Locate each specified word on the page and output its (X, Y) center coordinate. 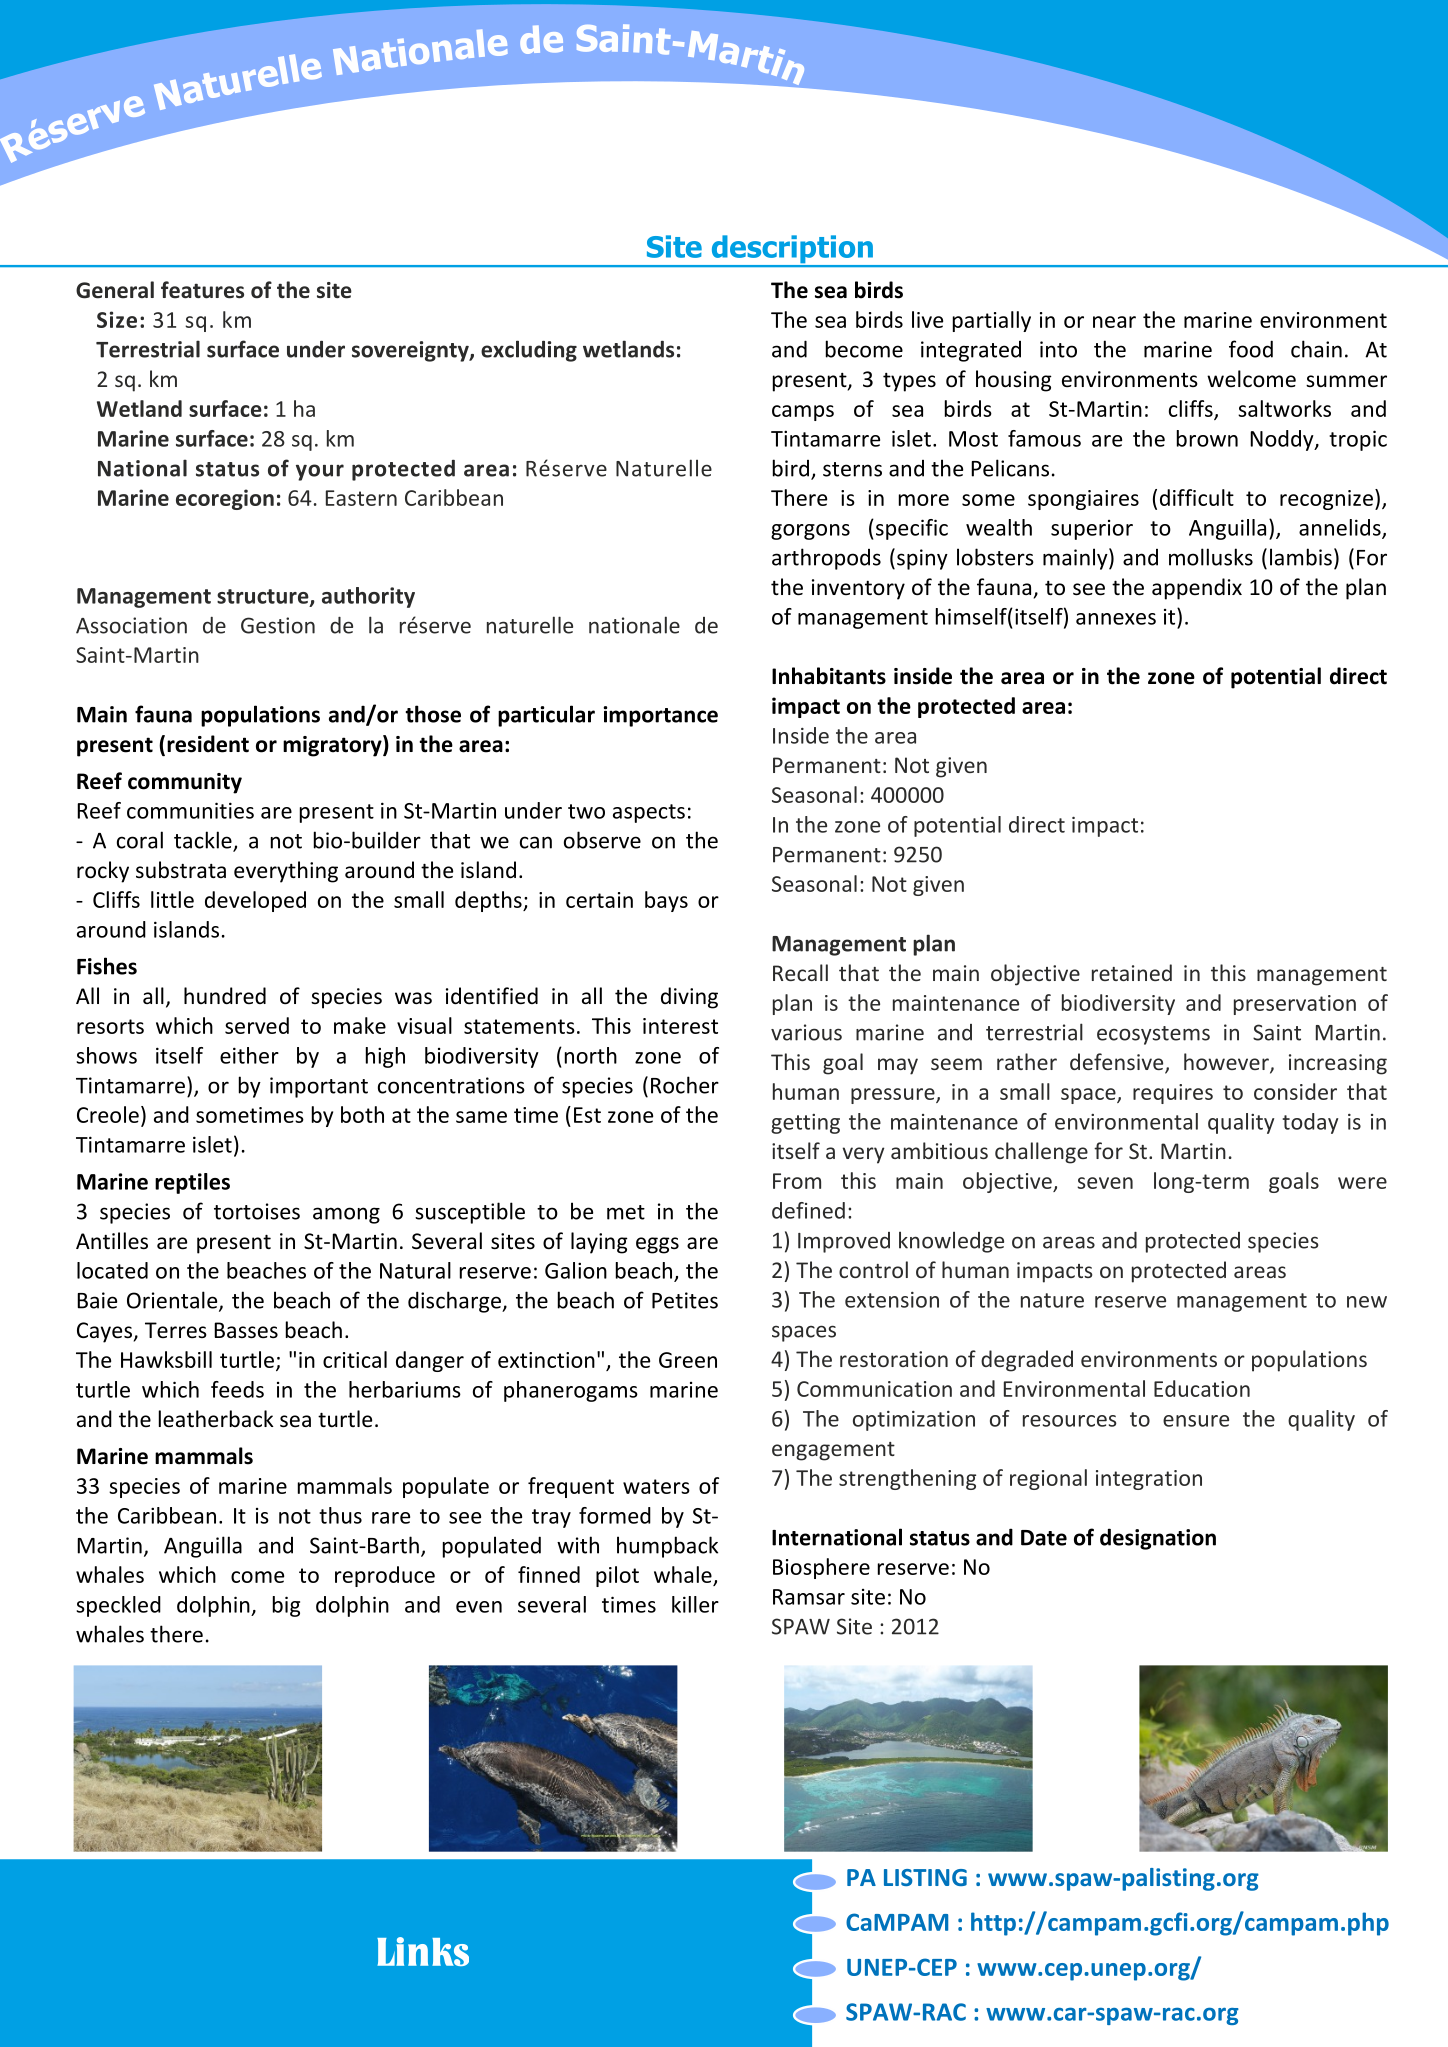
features (202, 290)
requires (1173, 1094)
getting (805, 1124)
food (1251, 349)
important (319, 1087)
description (792, 250)
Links (423, 1951)
